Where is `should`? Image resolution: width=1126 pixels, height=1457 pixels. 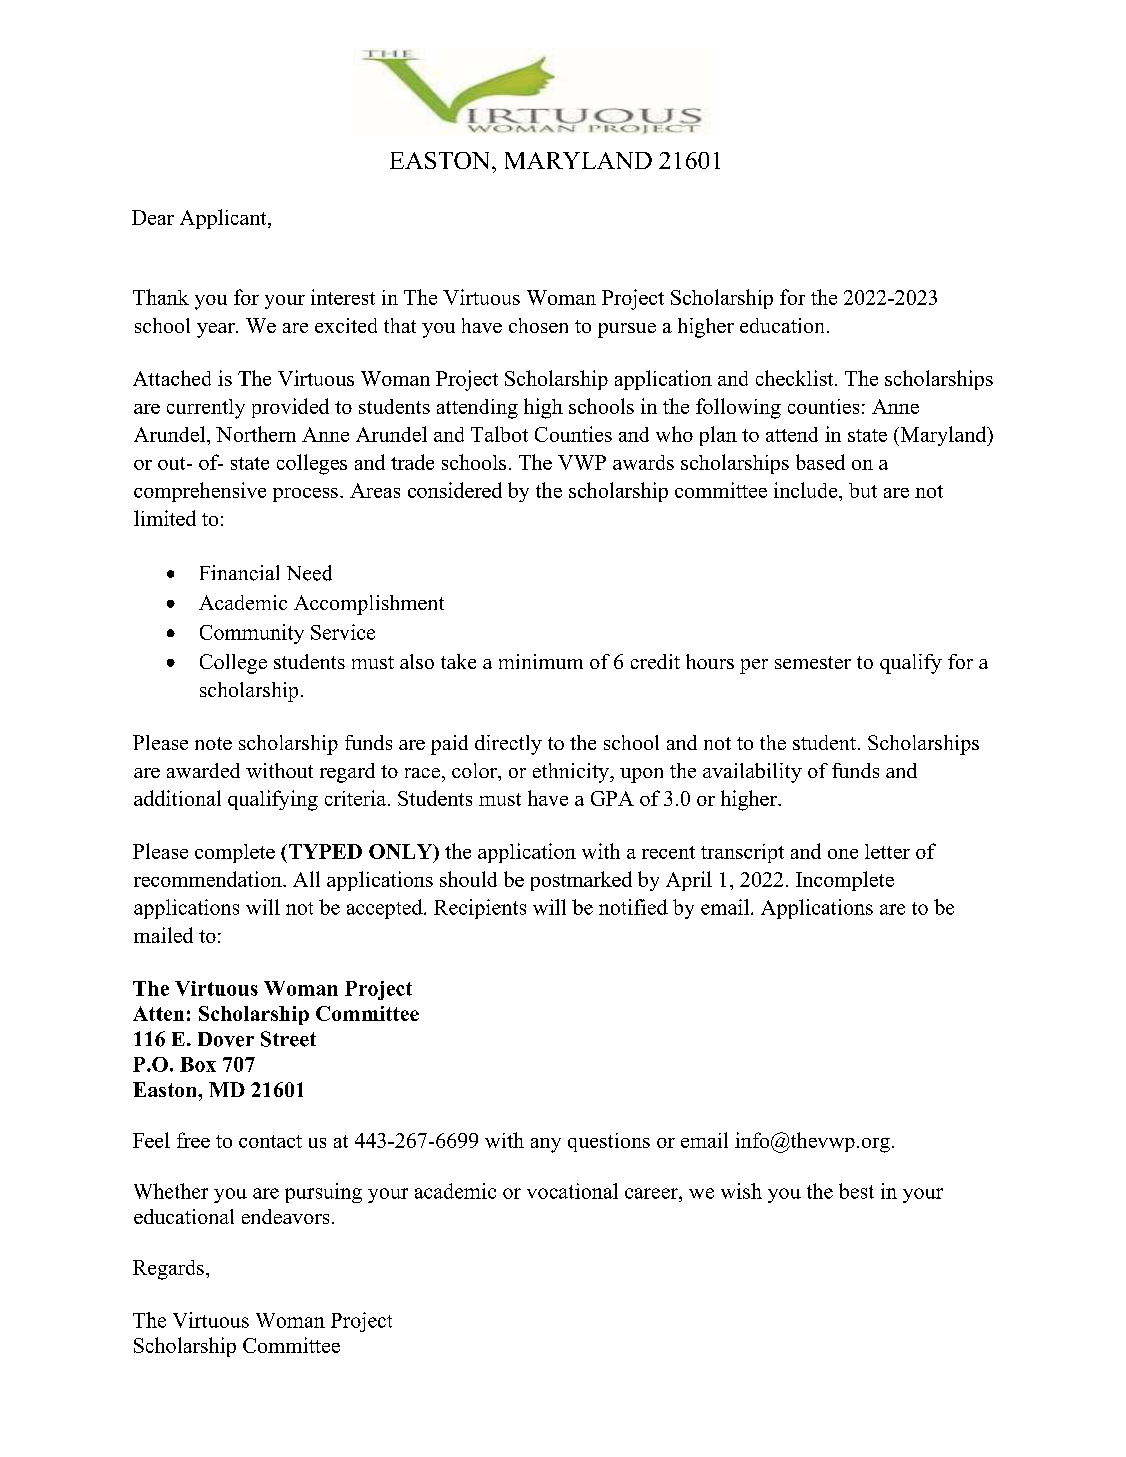
should is located at coordinates (468, 879).
